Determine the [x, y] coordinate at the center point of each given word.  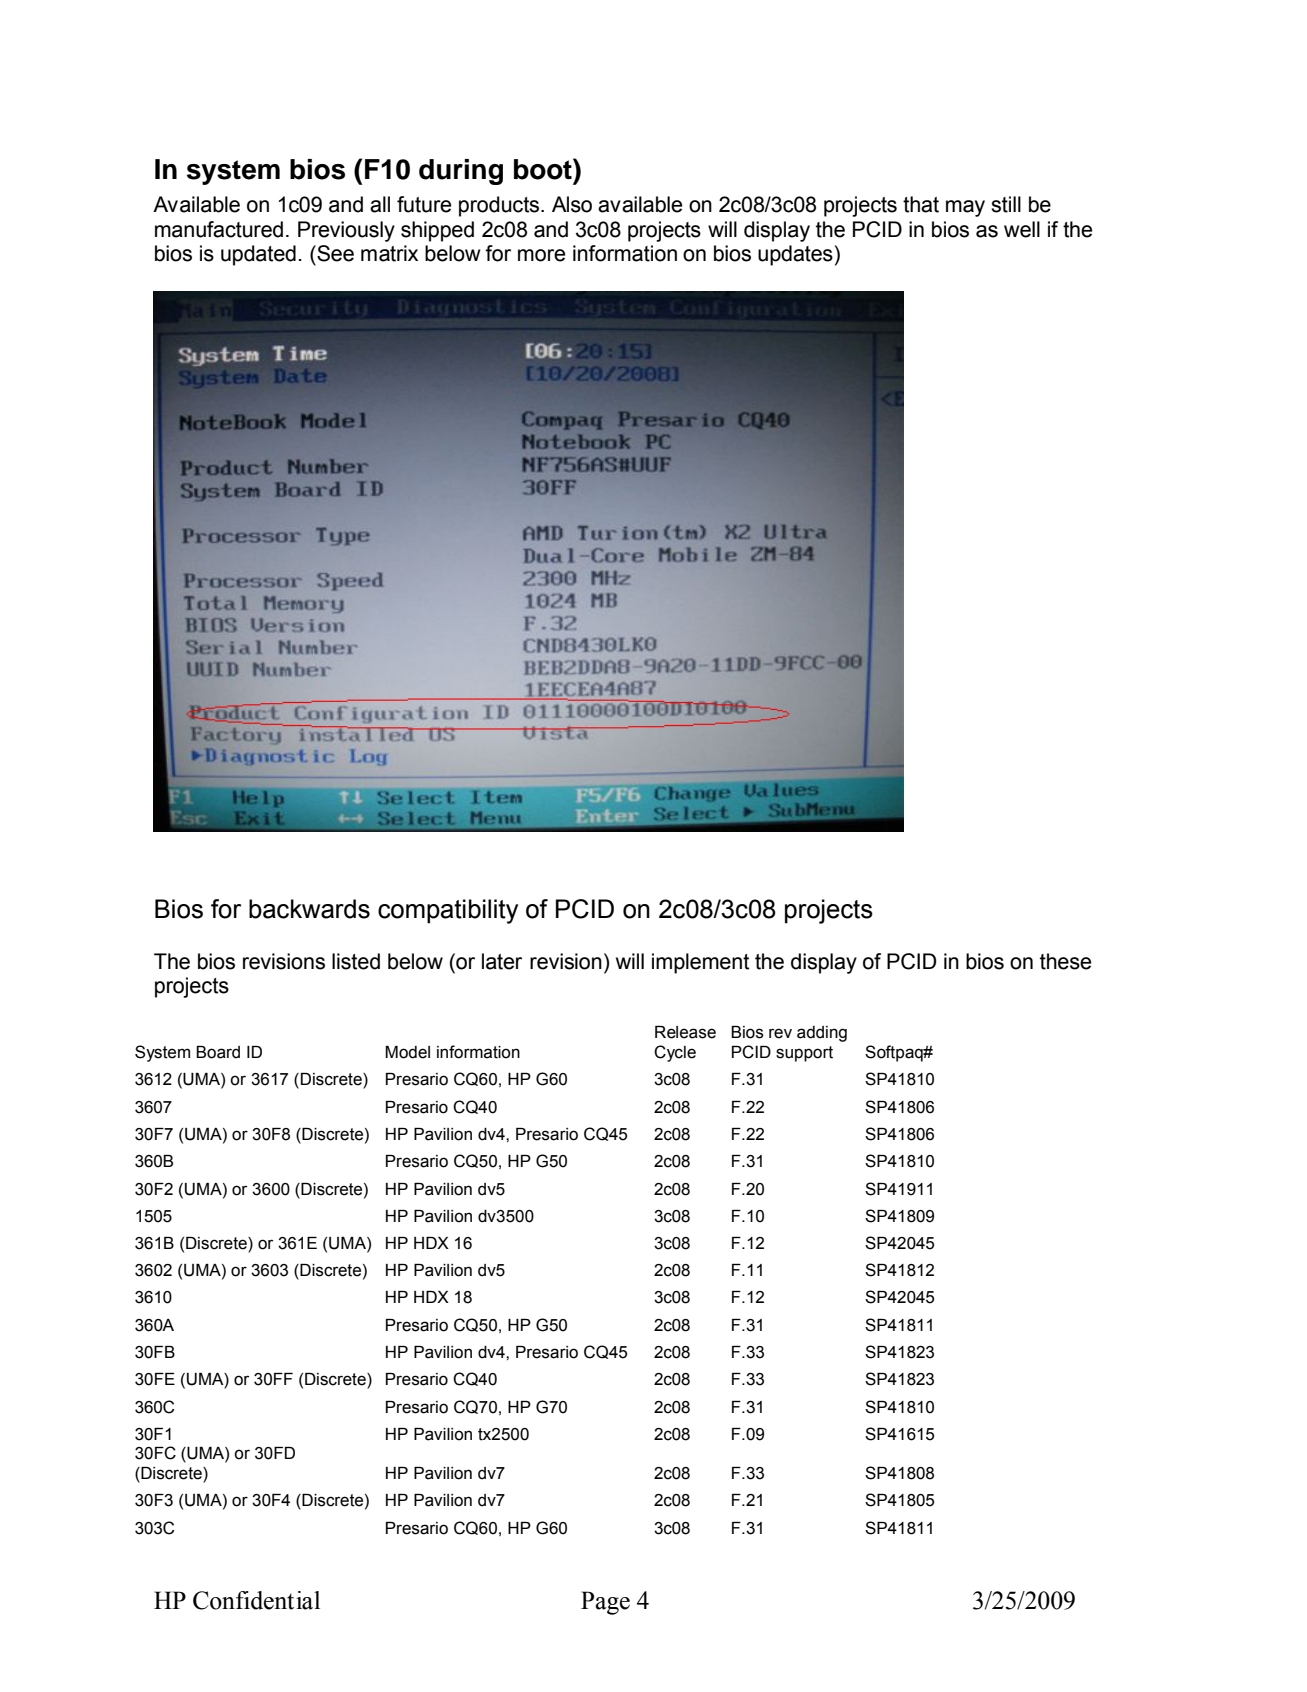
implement [700, 963]
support [804, 1054]
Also [572, 204]
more [541, 255]
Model [407, 1052]
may [965, 208]
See [334, 253]
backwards [309, 909]
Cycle [675, 1053]
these [1065, 961]
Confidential [256, 1600]
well [1022, 229]
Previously [346, 231]
